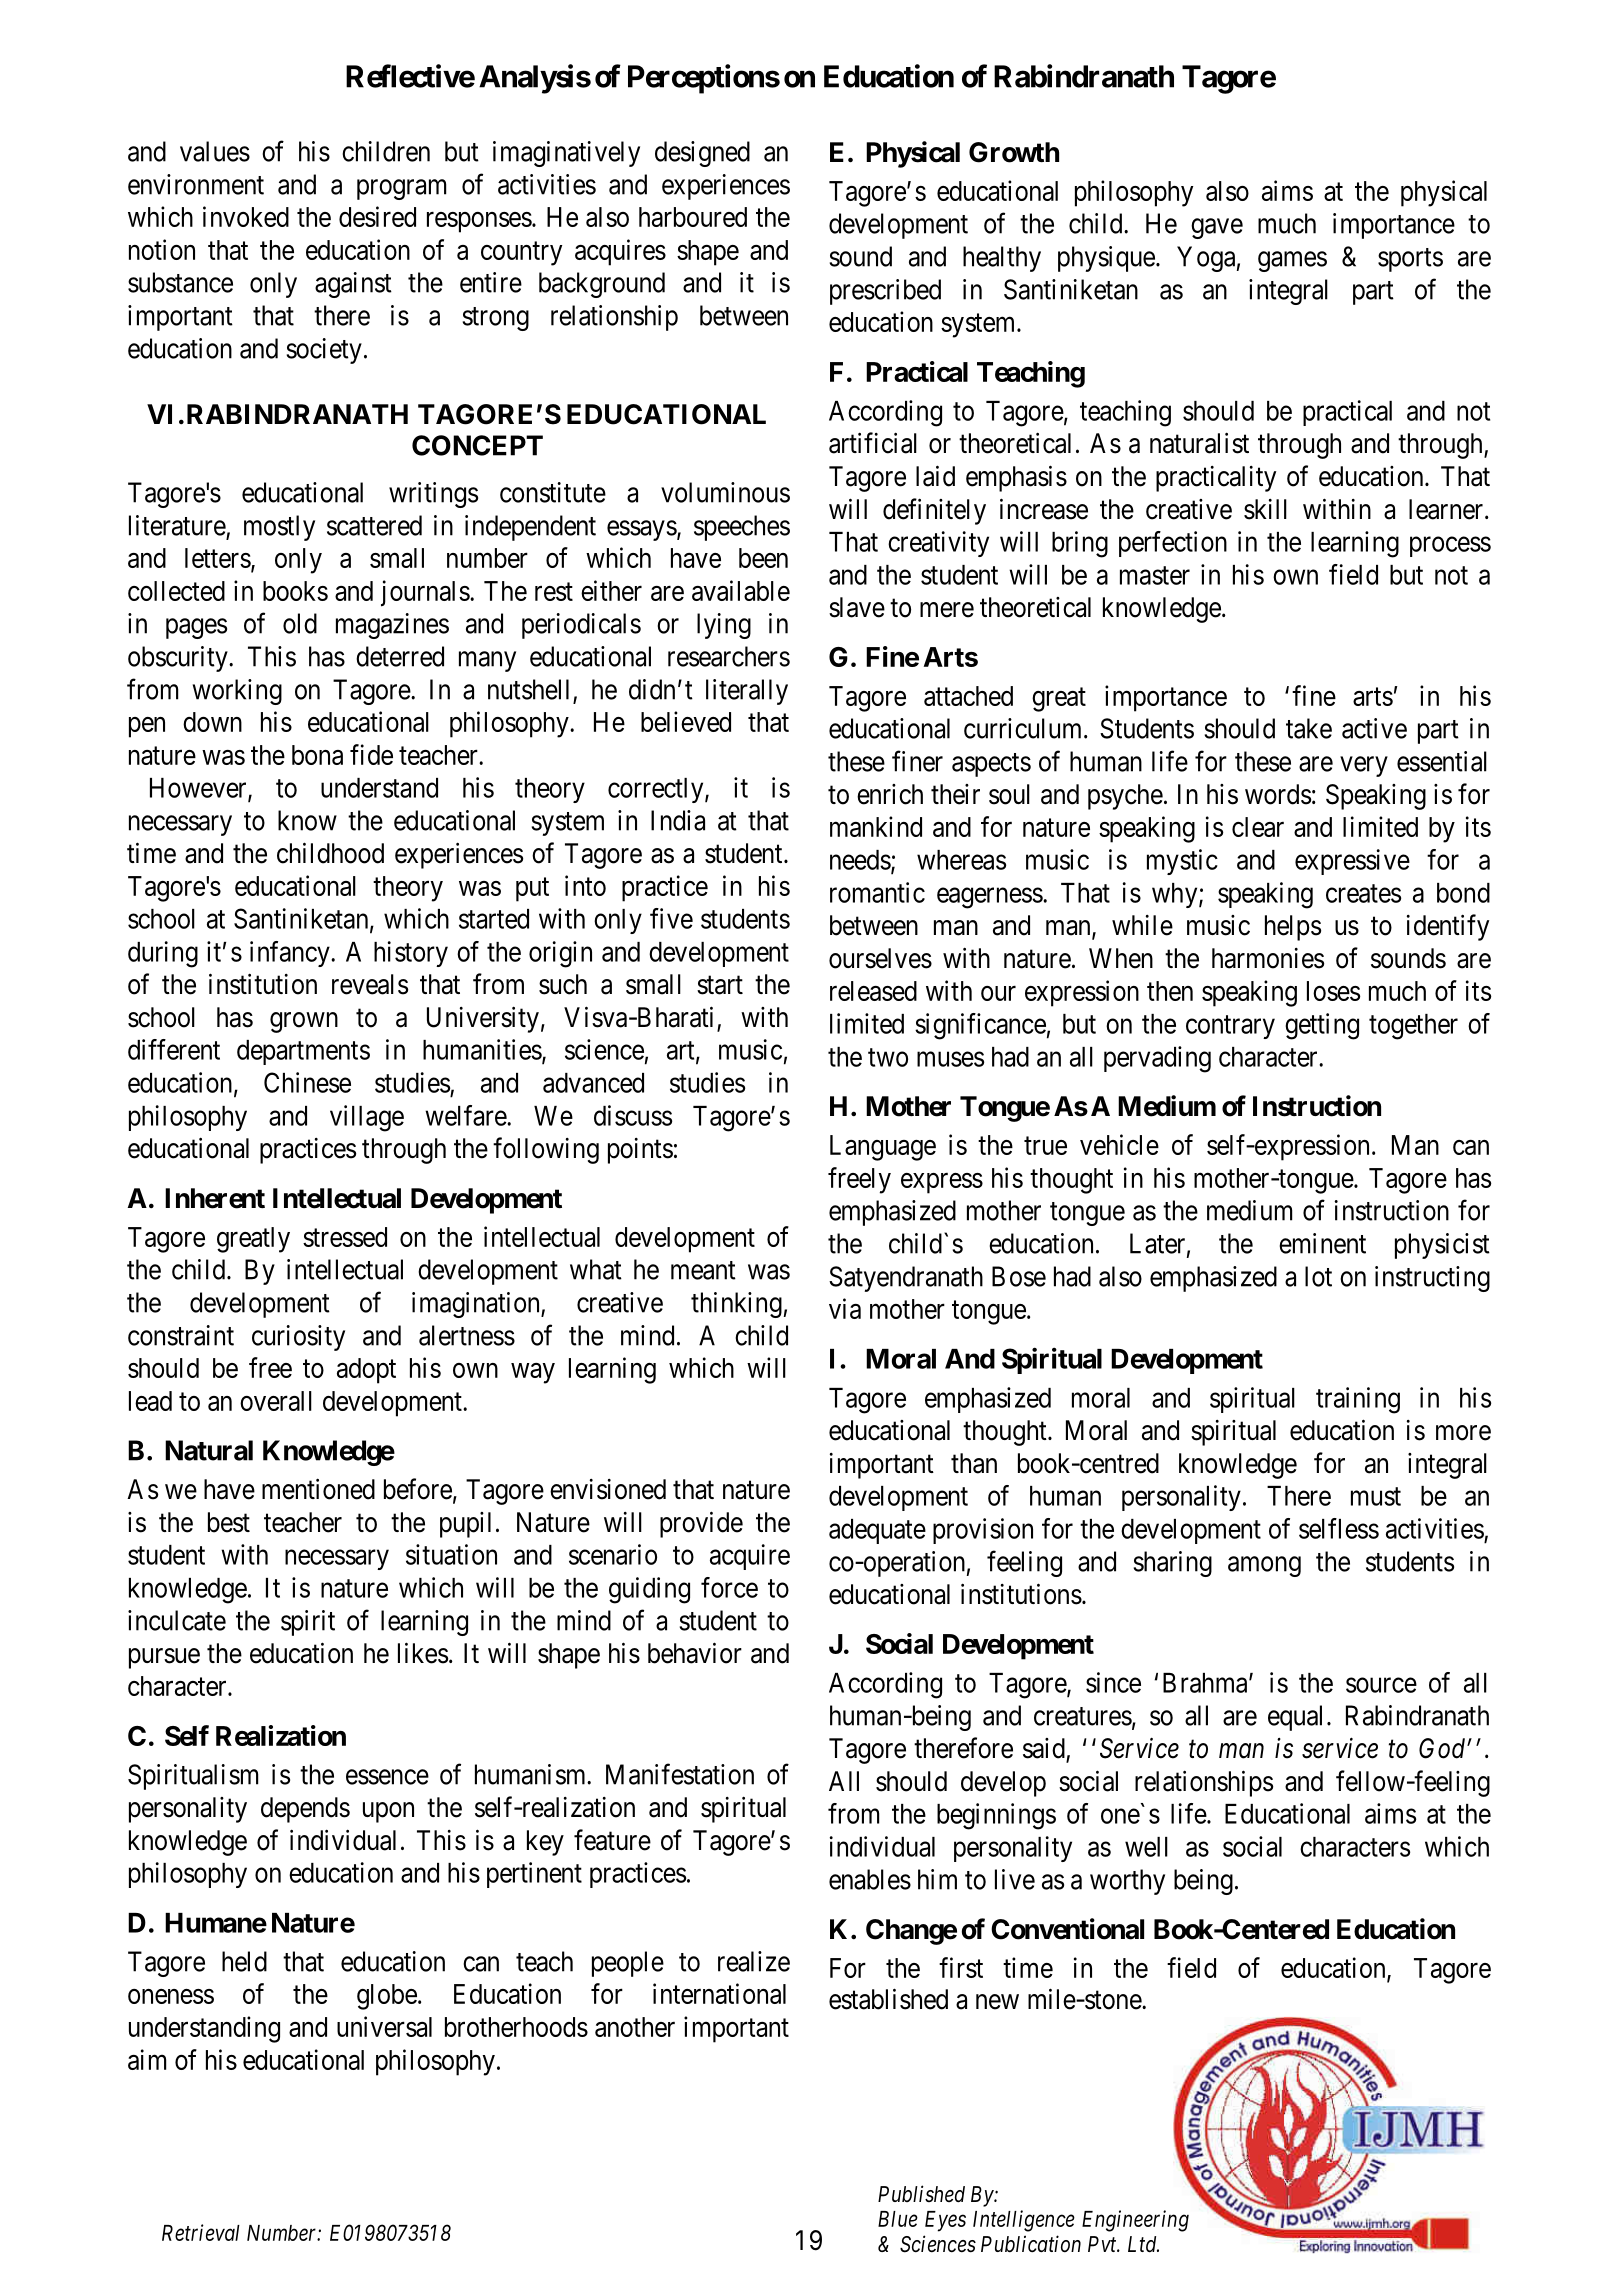 The height and width of the page is (2287, 1616). Describe the element at coordinates (885, 292) in the page. I see `prescribed` at that location.
